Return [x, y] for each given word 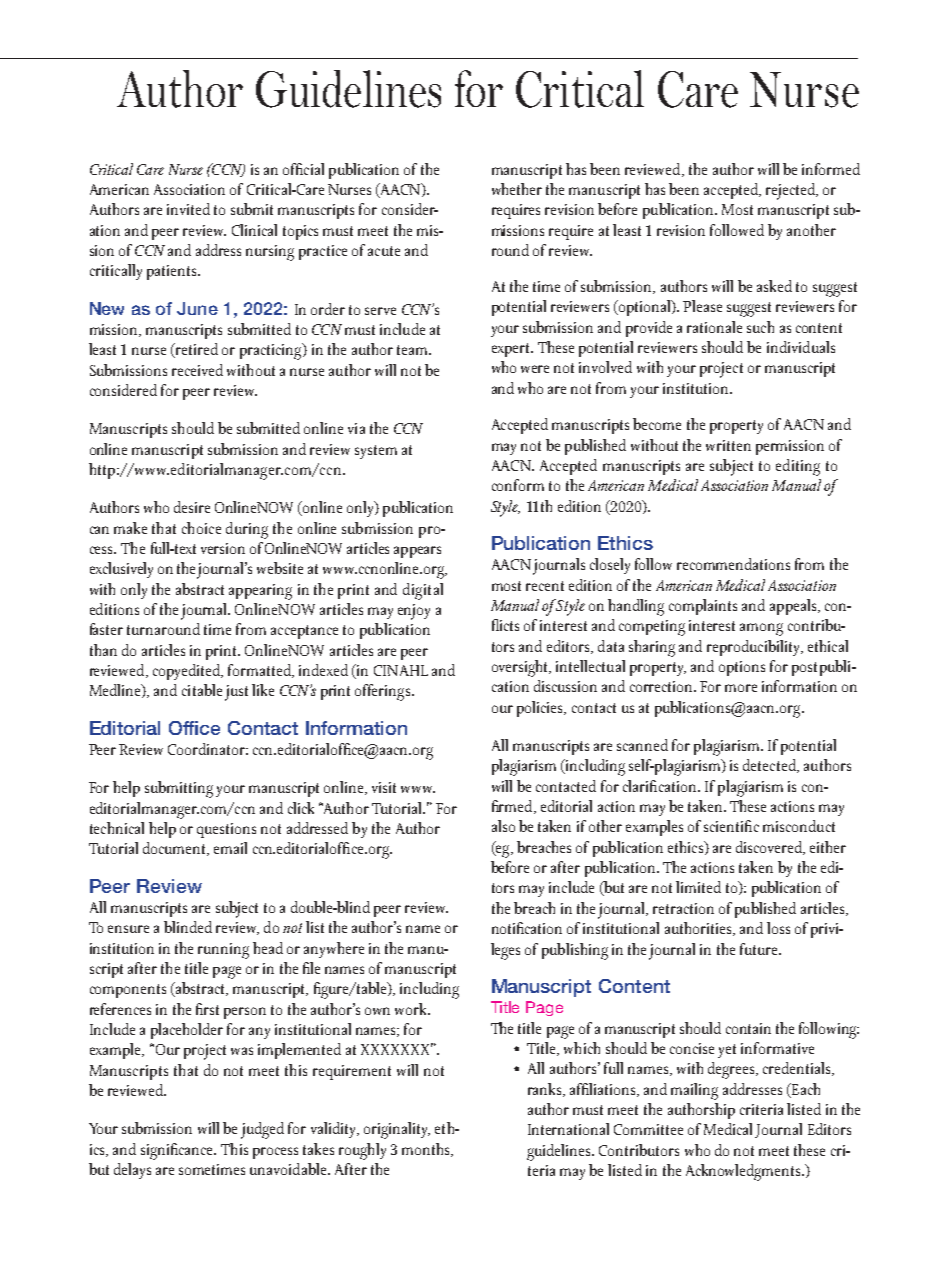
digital [423, 591]
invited [188, 209]
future [760, 949]
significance [178, 1151]
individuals [801, 347]
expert [512, 350]
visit [384, 787]
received [197, 370]
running [223, 951]
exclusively [121, 570]
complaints [703, 607]
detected [770, 766]
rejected [791, 191]
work [412, 1009]
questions [226, 830]
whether [517, 189]
